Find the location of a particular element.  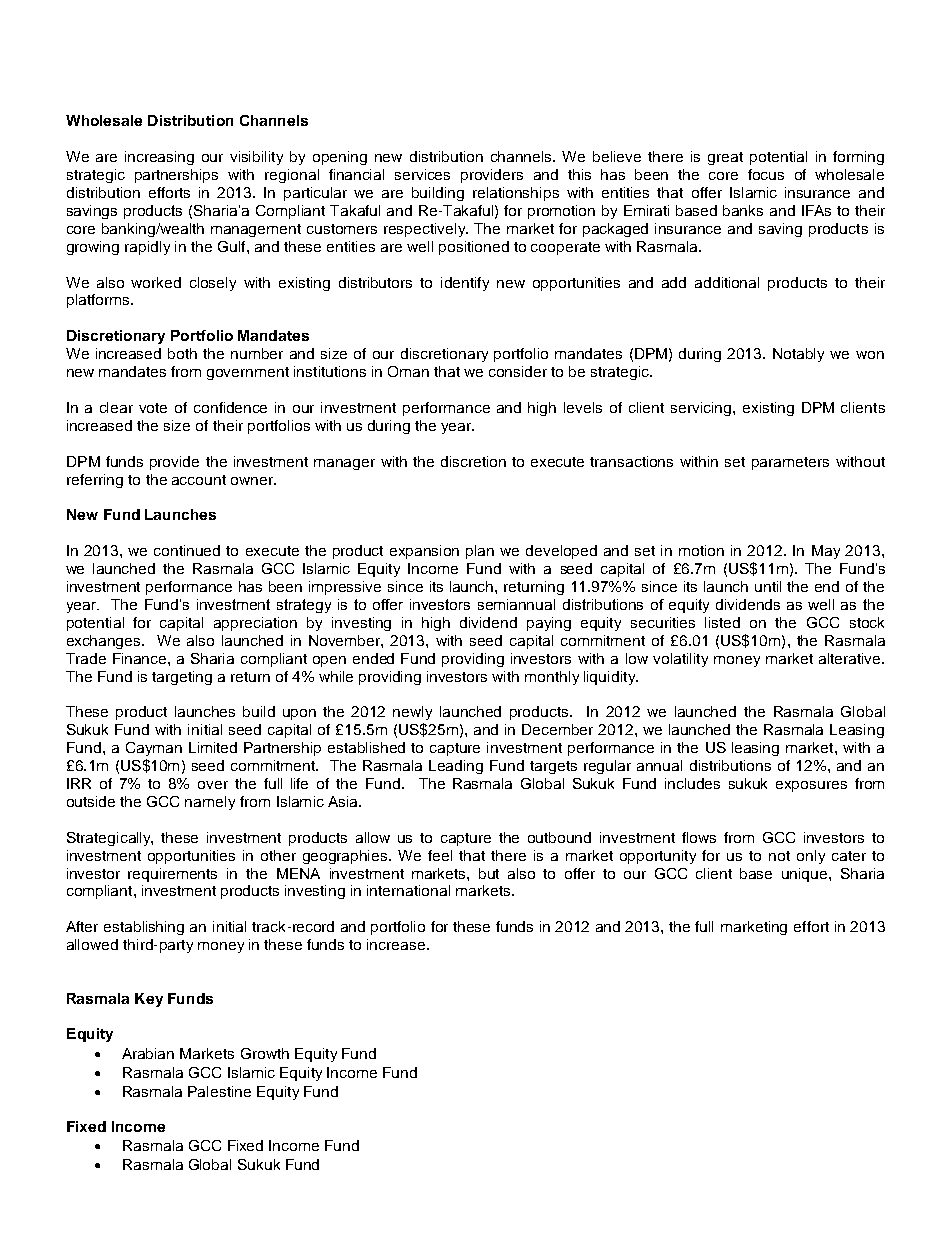

Cayman is located at coordinates (154, 749).
